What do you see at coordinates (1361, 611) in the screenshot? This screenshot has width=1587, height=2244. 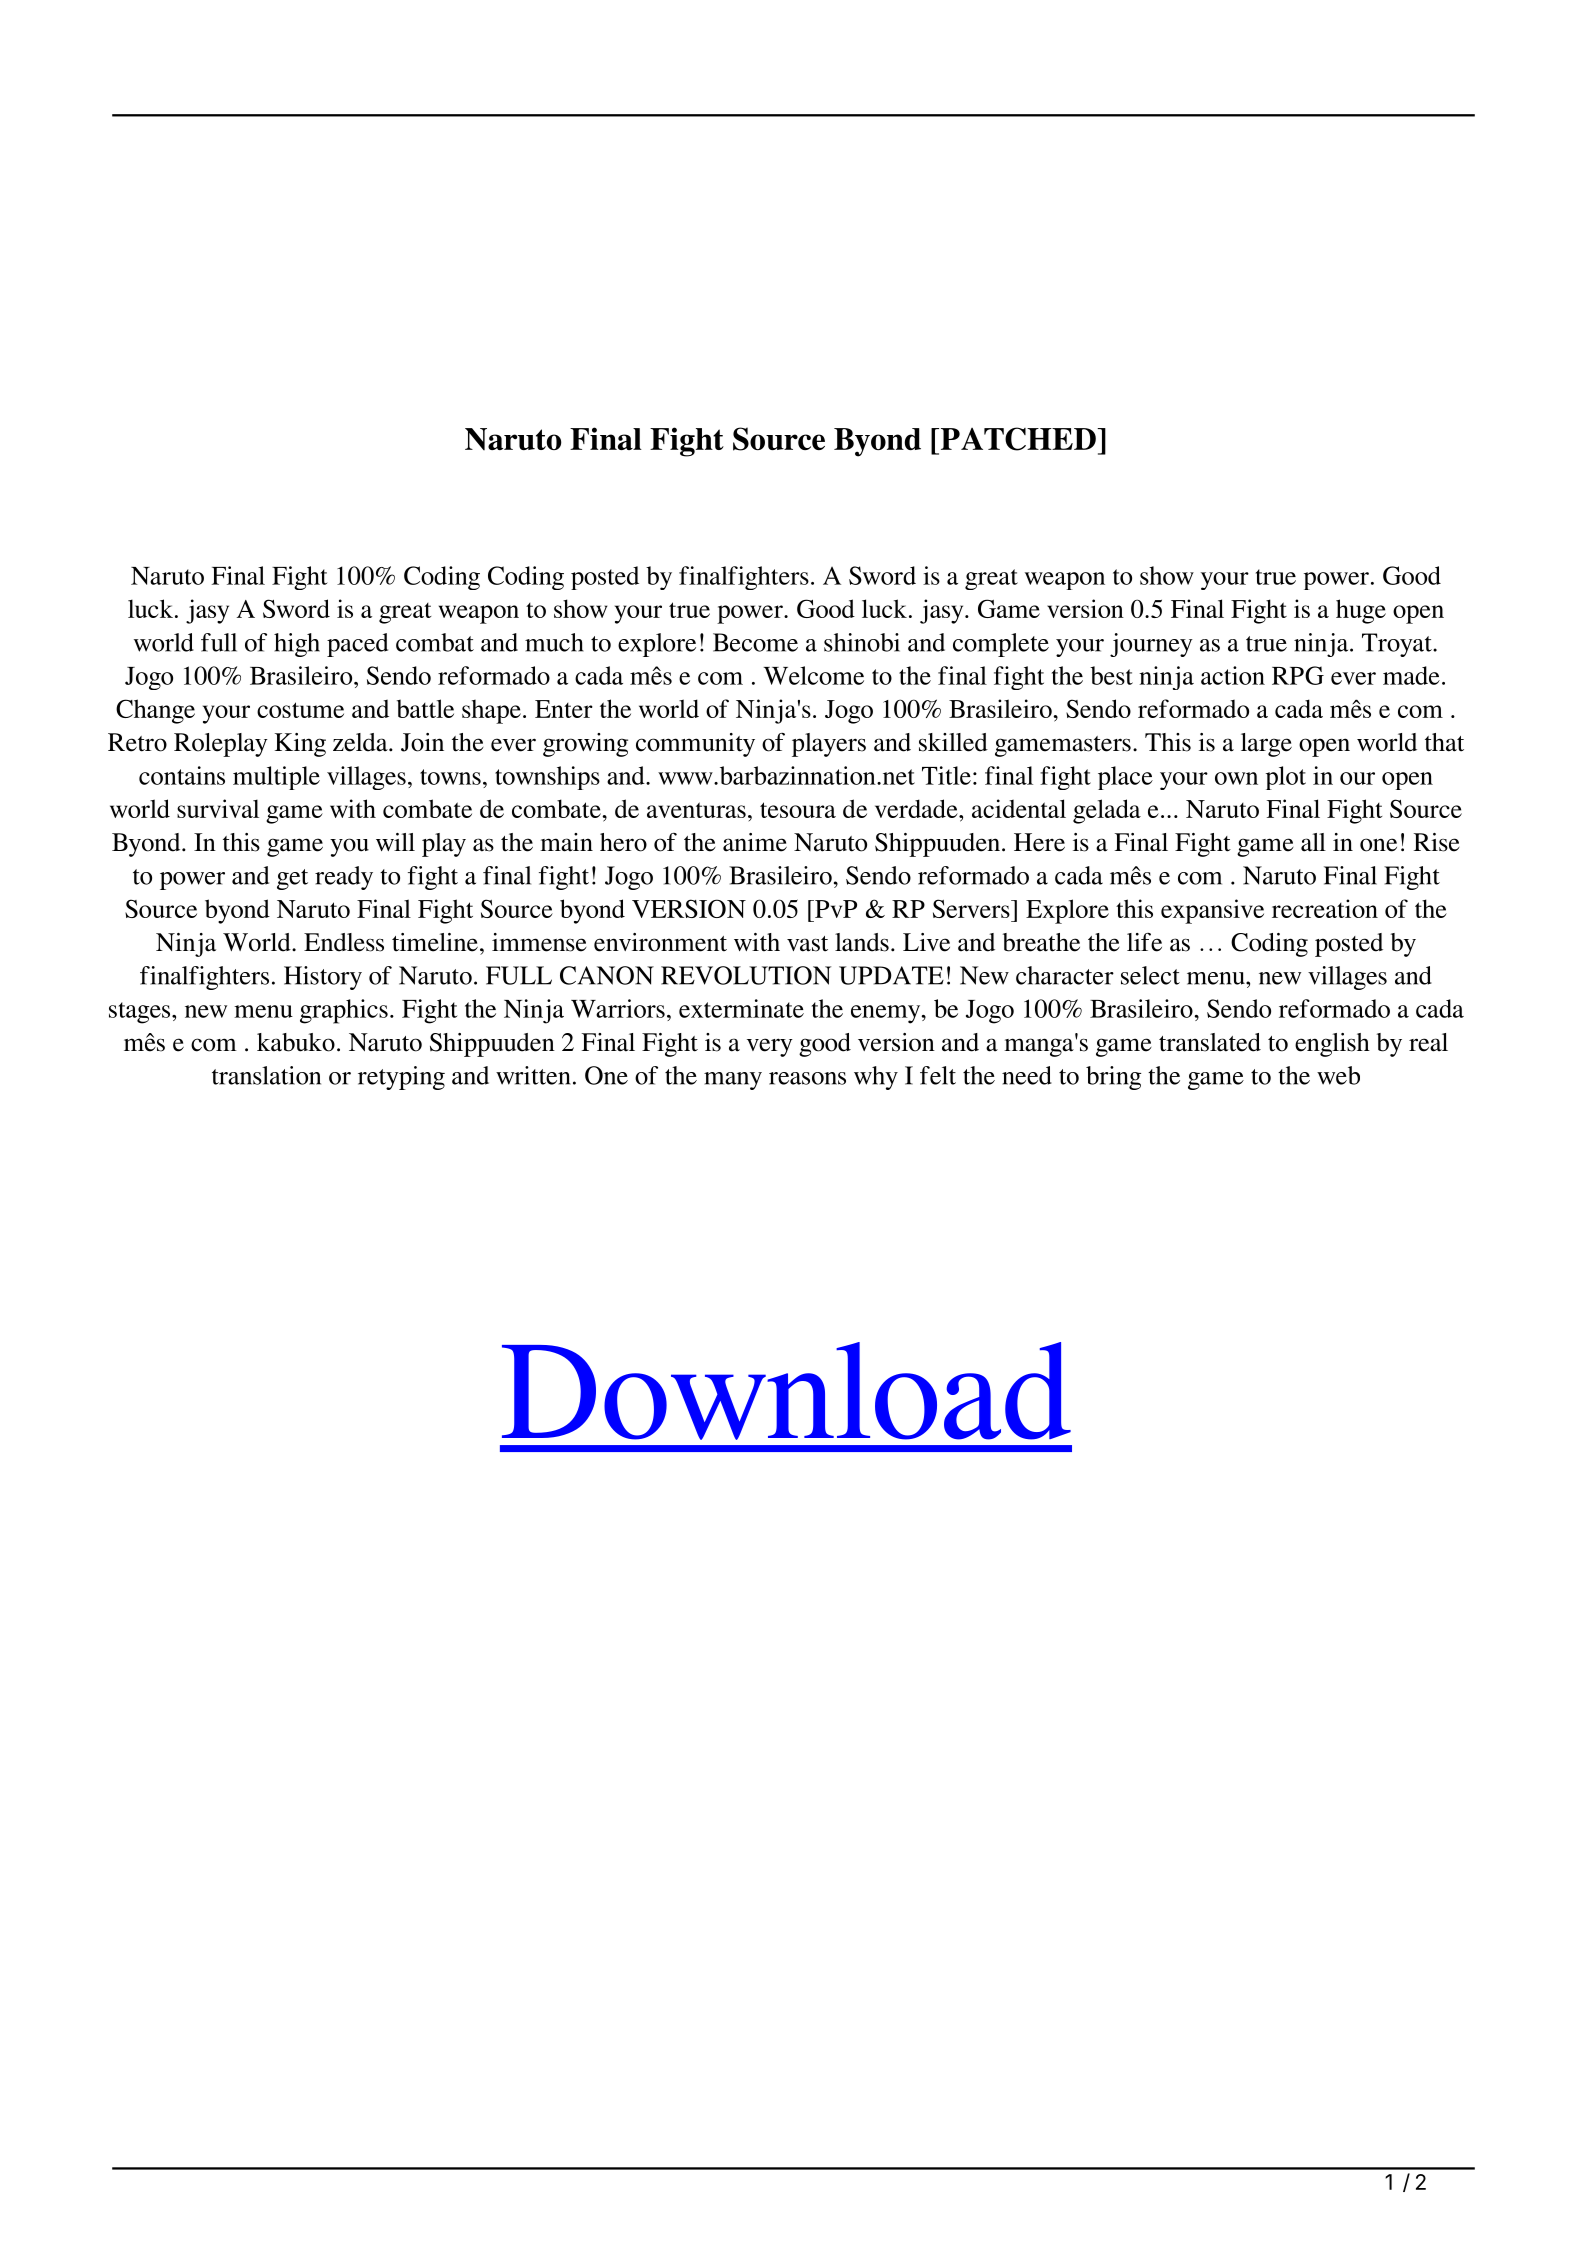 I see `huge` at bounding box center [1361, 611].
